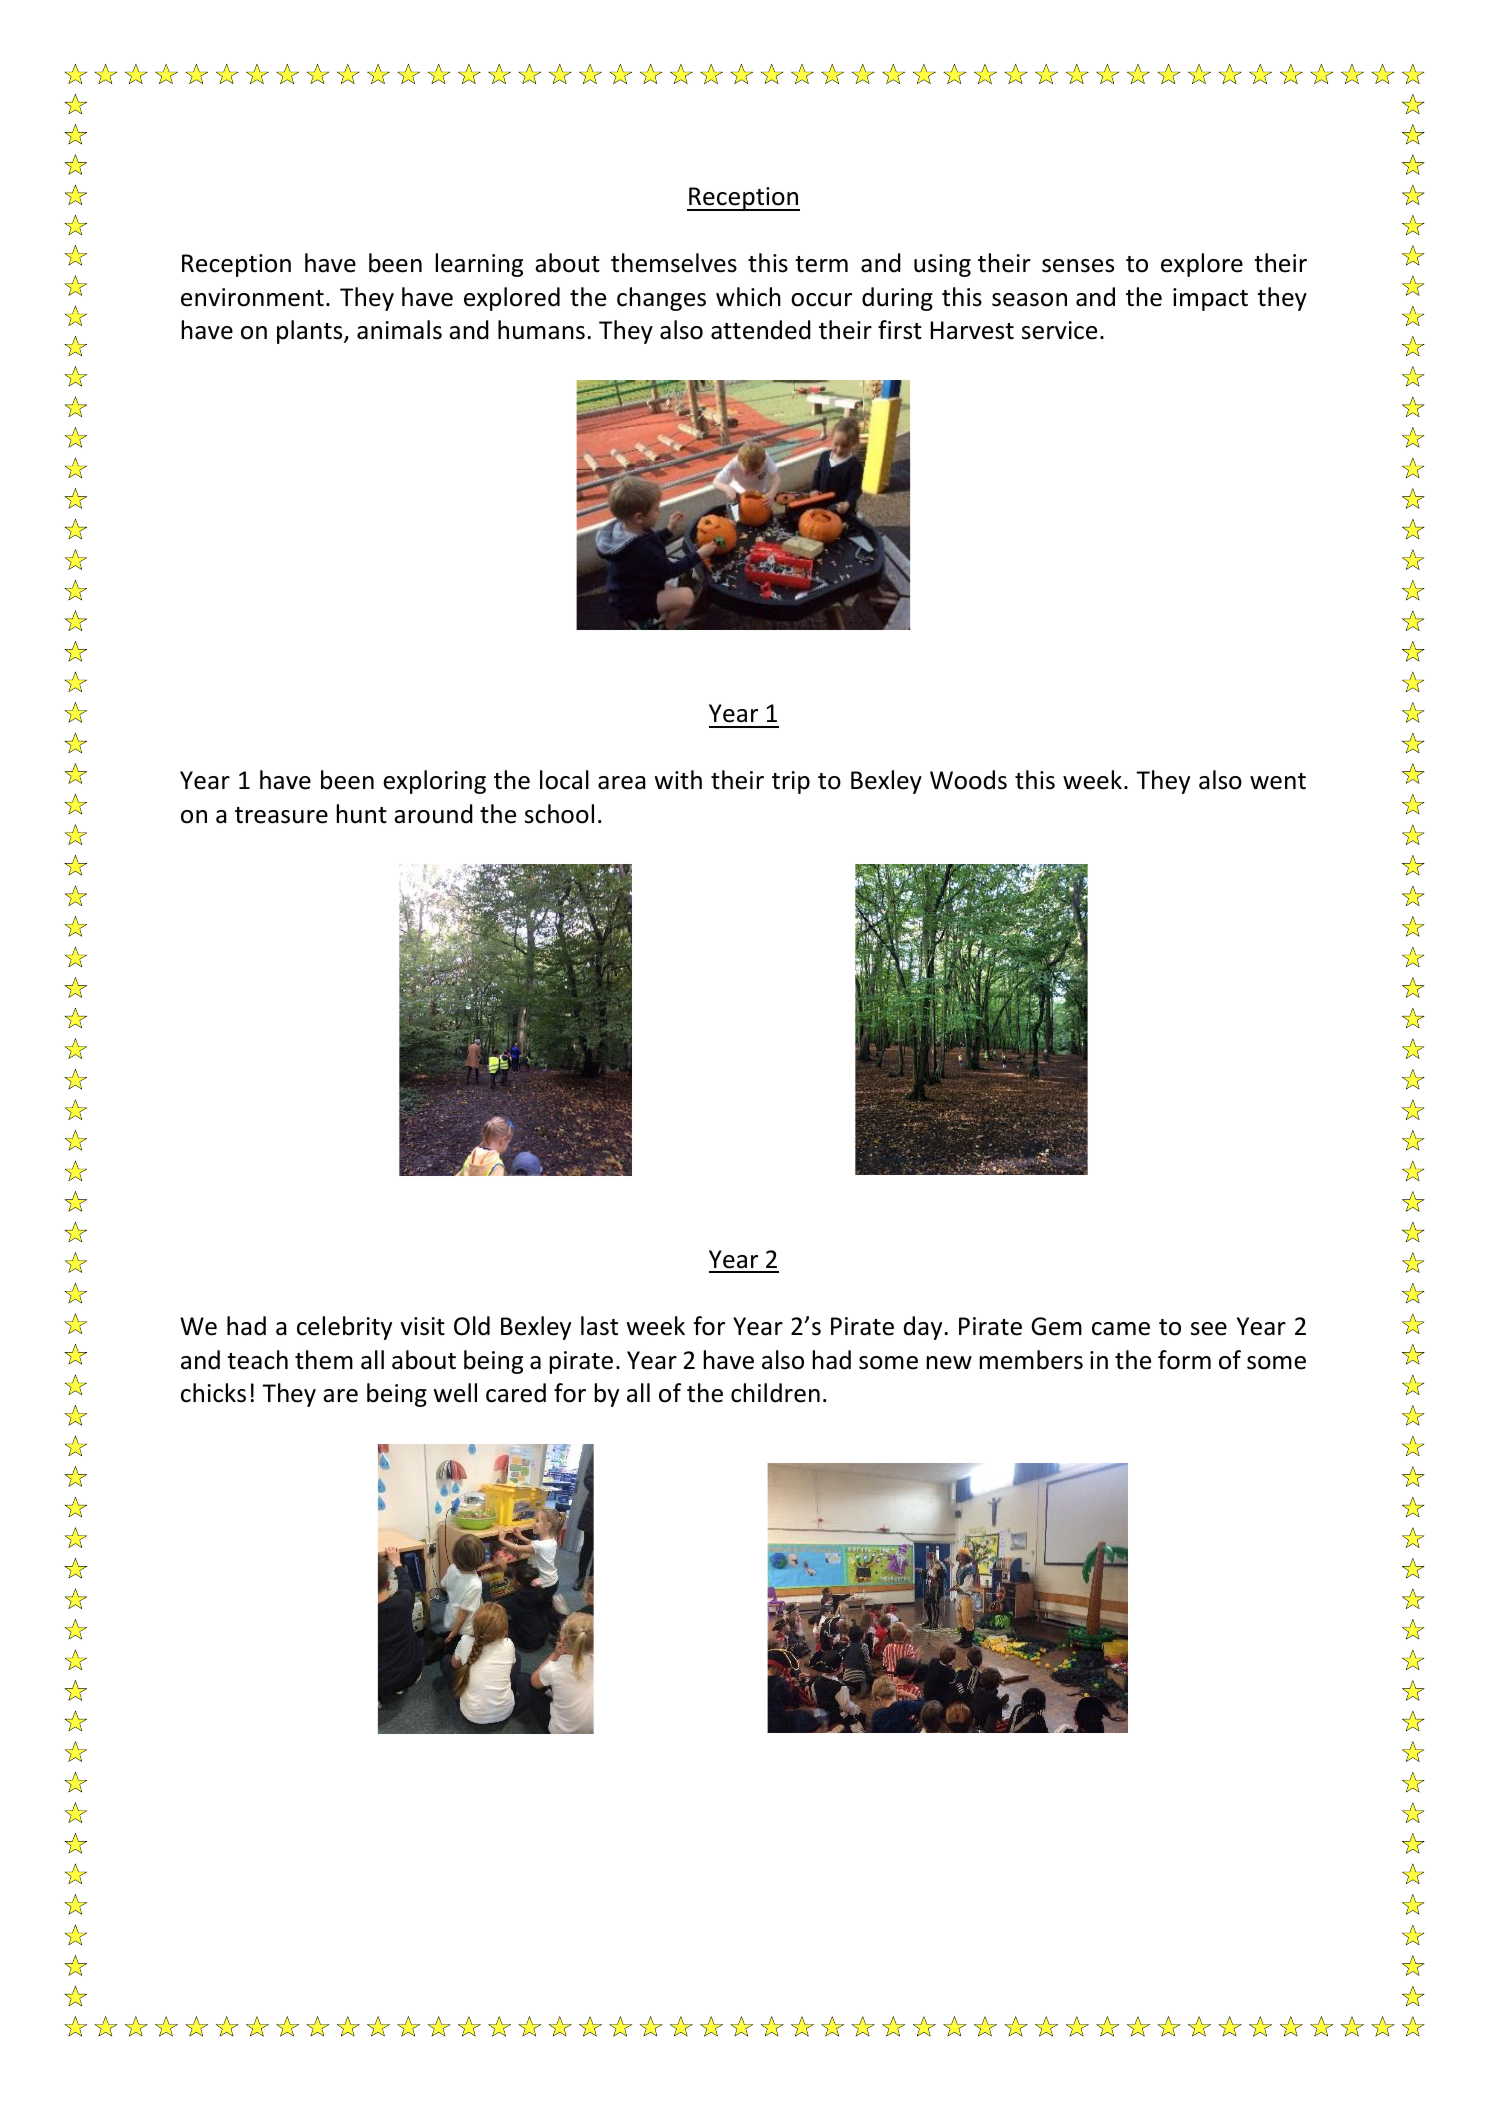 The image size is (1487, 2102). I want to click on impact, so click(1210, 299).
